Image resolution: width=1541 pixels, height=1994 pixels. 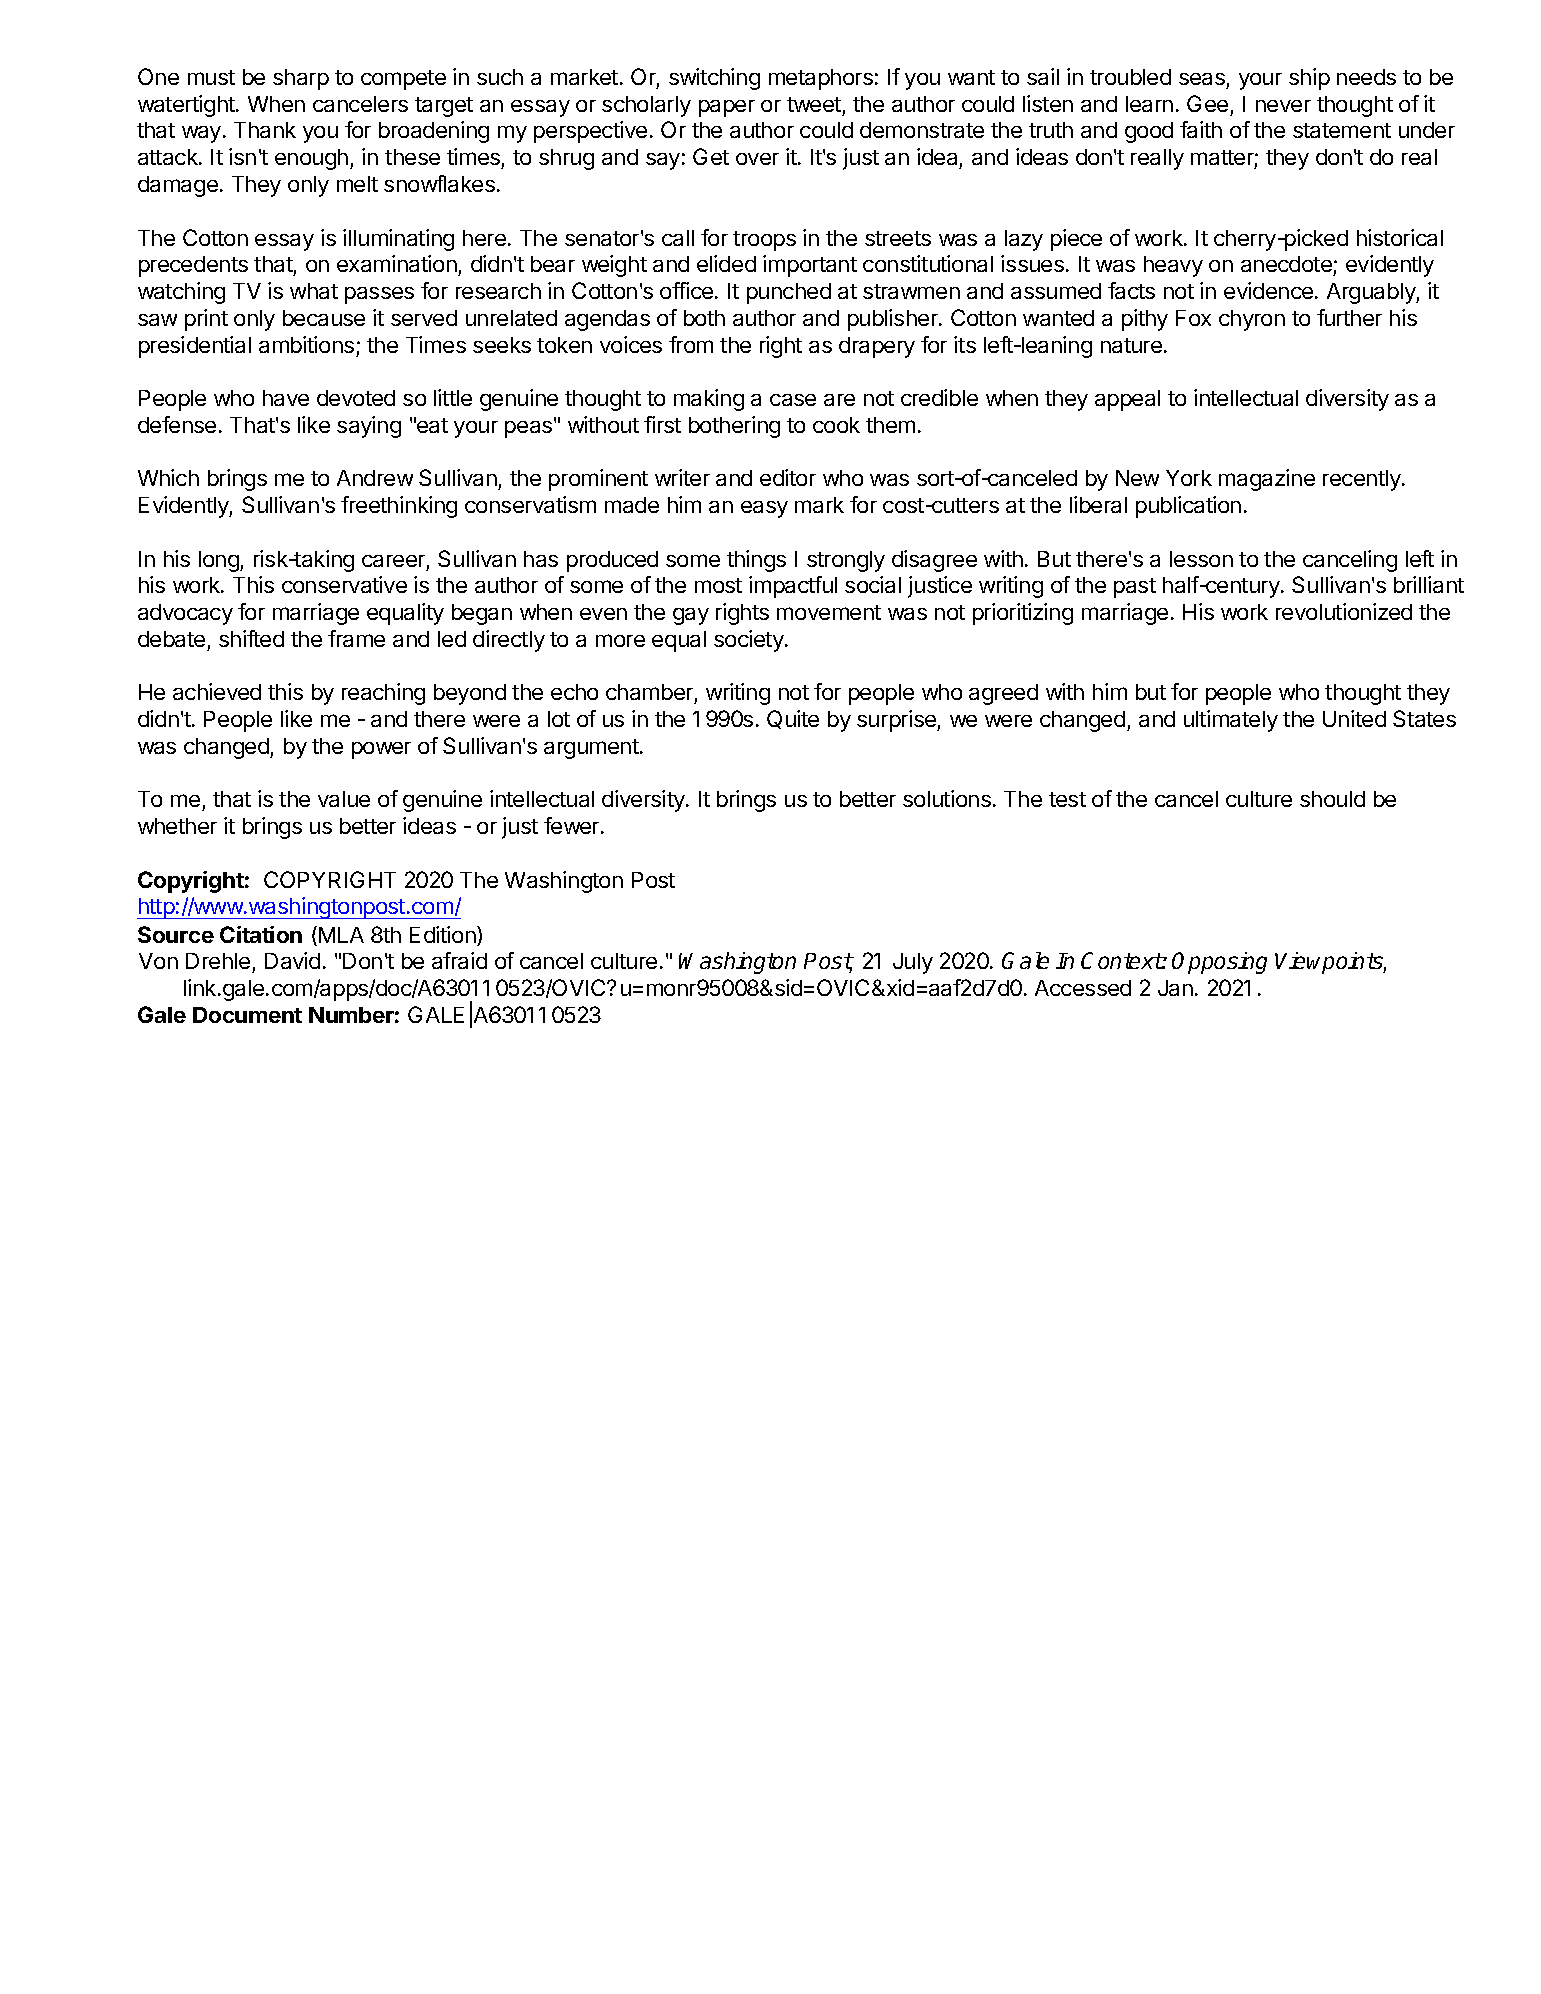 What do you see at coordinates (1283, 106) in the screenshot?
I see `never` at bounding box center [1283, 106].
